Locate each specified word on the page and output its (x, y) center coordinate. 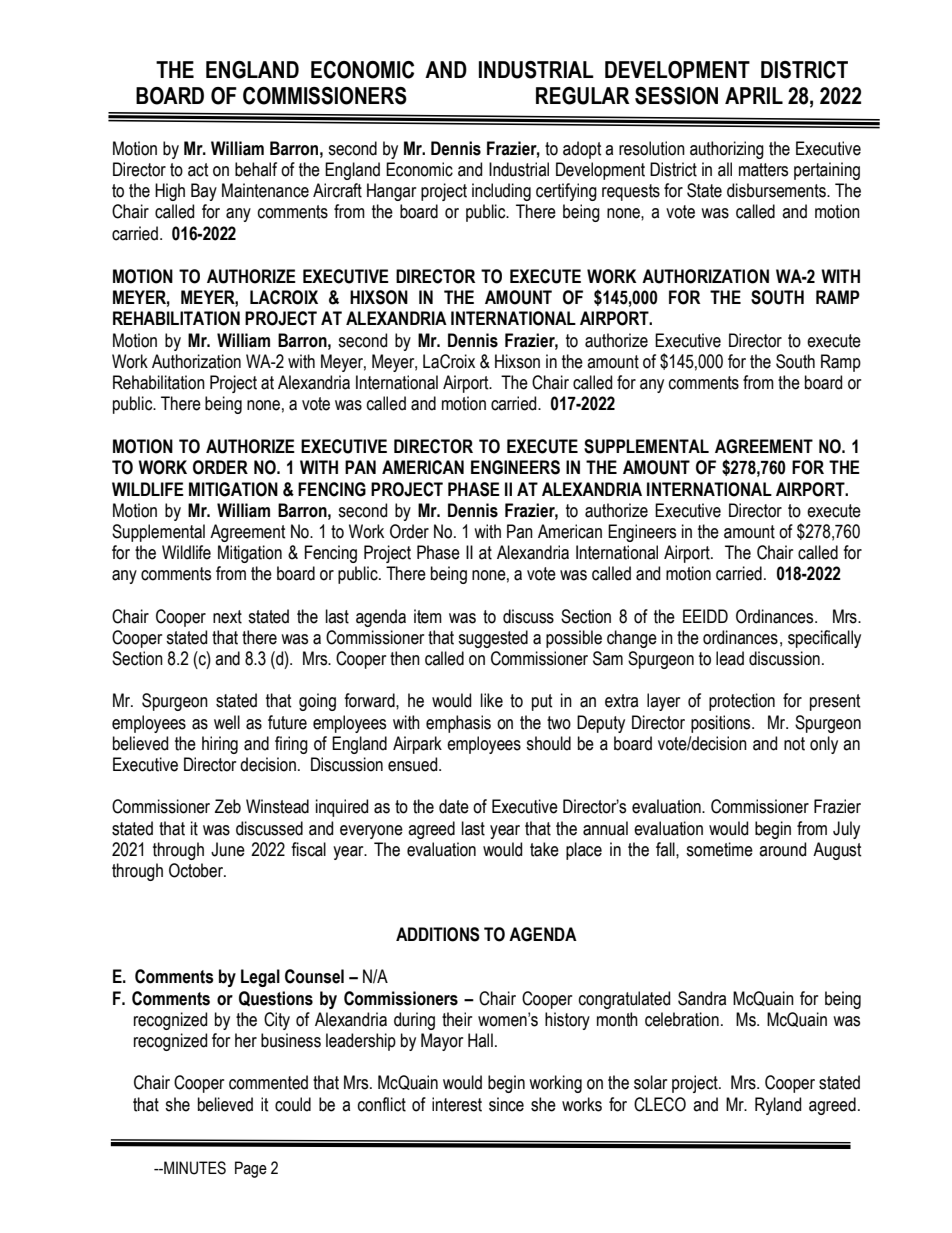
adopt (582, 150)
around (782, 849)
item (428, 616)
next (227, 617)
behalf (256, 169)
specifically (824, 639)
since (506, 1104)
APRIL (754, 95)
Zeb (228, 806)
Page (251, 1169)
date (454, 806)
